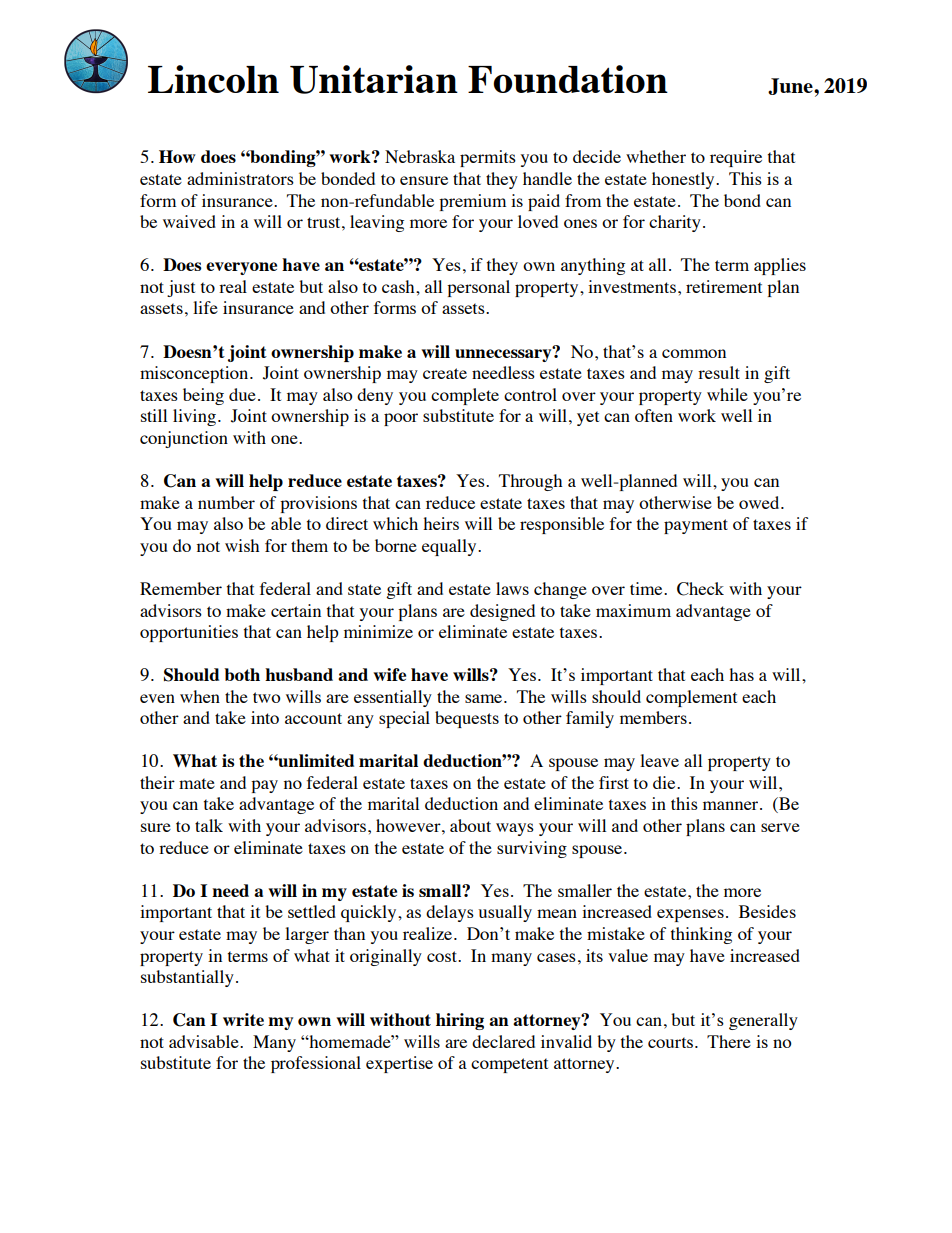  What do you see at coordinates (736, 158) in the screenshot?
I see `require` at bounding box center [736, 158].
